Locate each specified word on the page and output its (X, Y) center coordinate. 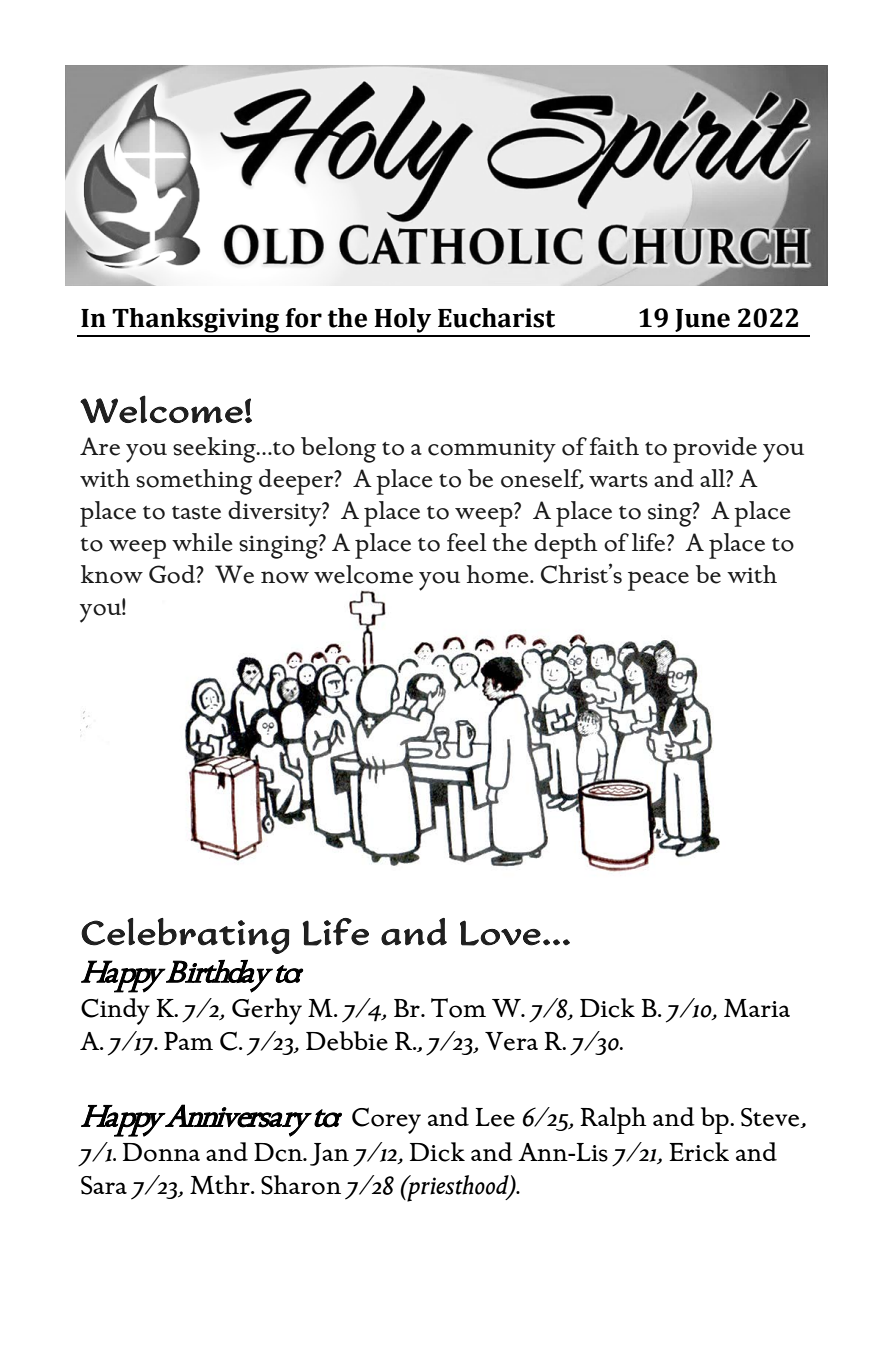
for (304, 318)
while (202, 542)
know (112, 574)
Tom (458, 1008)
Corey (386, 1120)
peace (658, 581)
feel (467, 542)
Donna (161, 1152)
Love (500, 933)
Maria (757, 1008)
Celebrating (185, 936)
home (499, 574)
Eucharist (496, 318)
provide (715, 450)
